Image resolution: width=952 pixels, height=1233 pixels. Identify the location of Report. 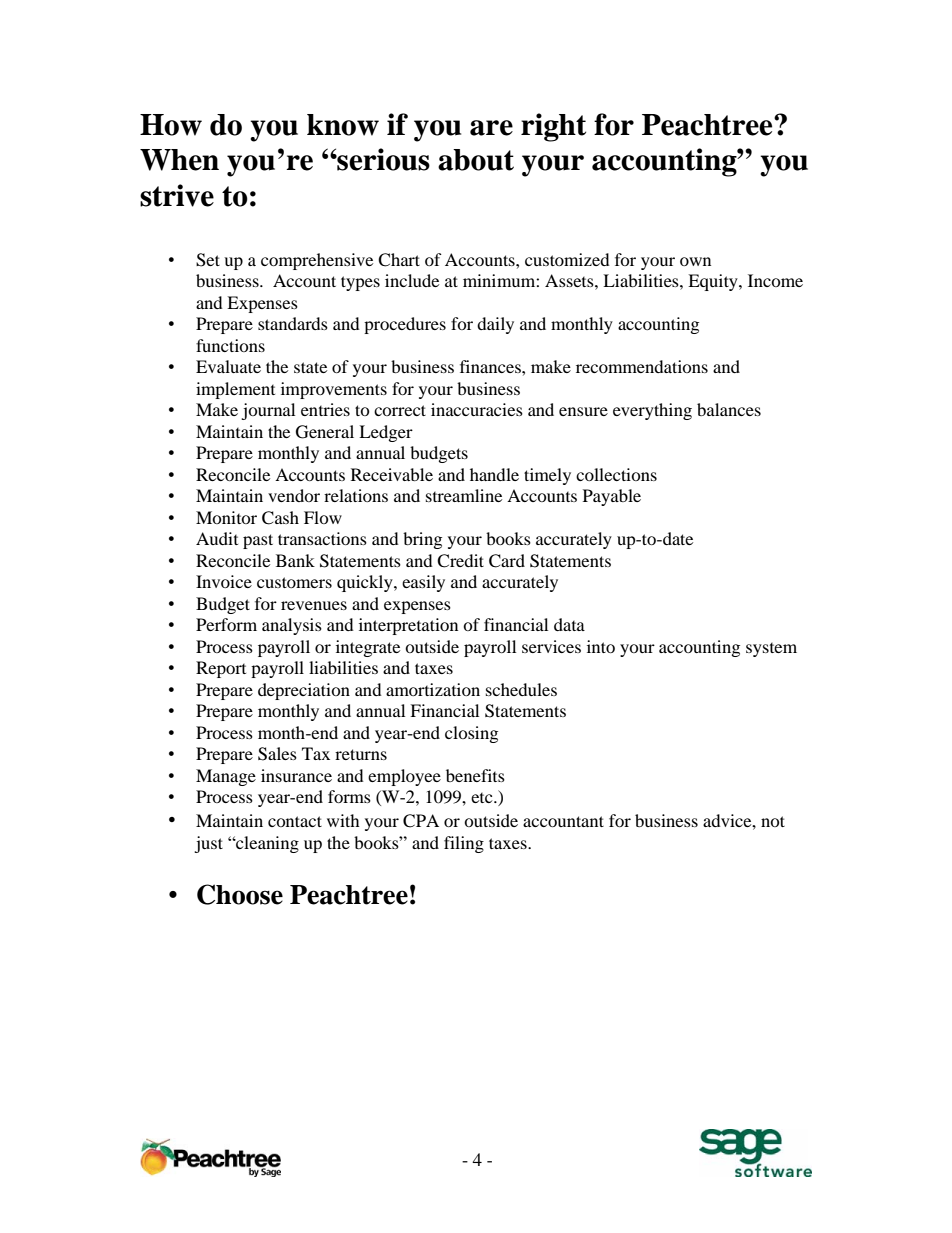
(221, 669).
